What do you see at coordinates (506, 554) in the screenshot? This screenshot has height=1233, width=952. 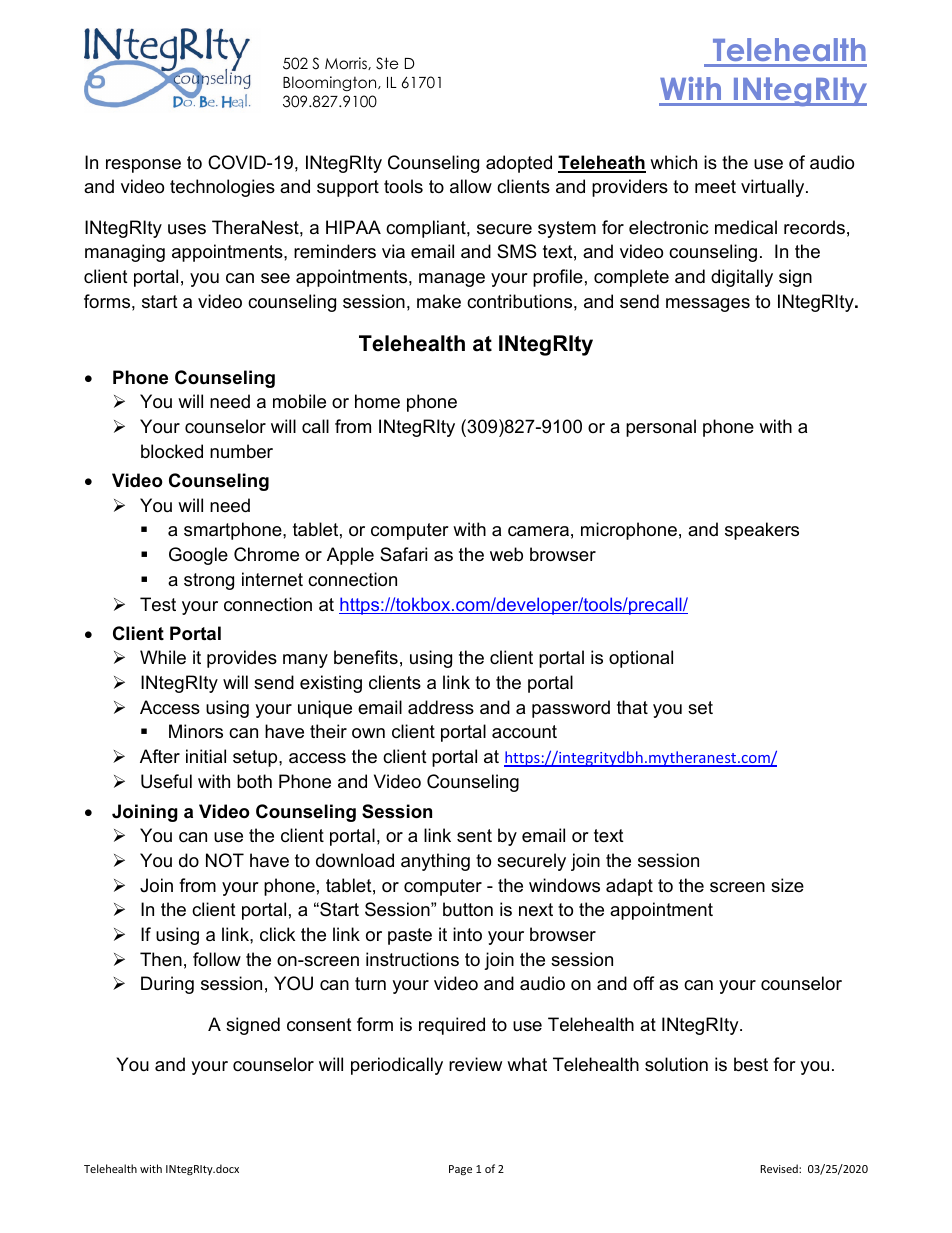 I see `web` at bounding box center [506, 554].
